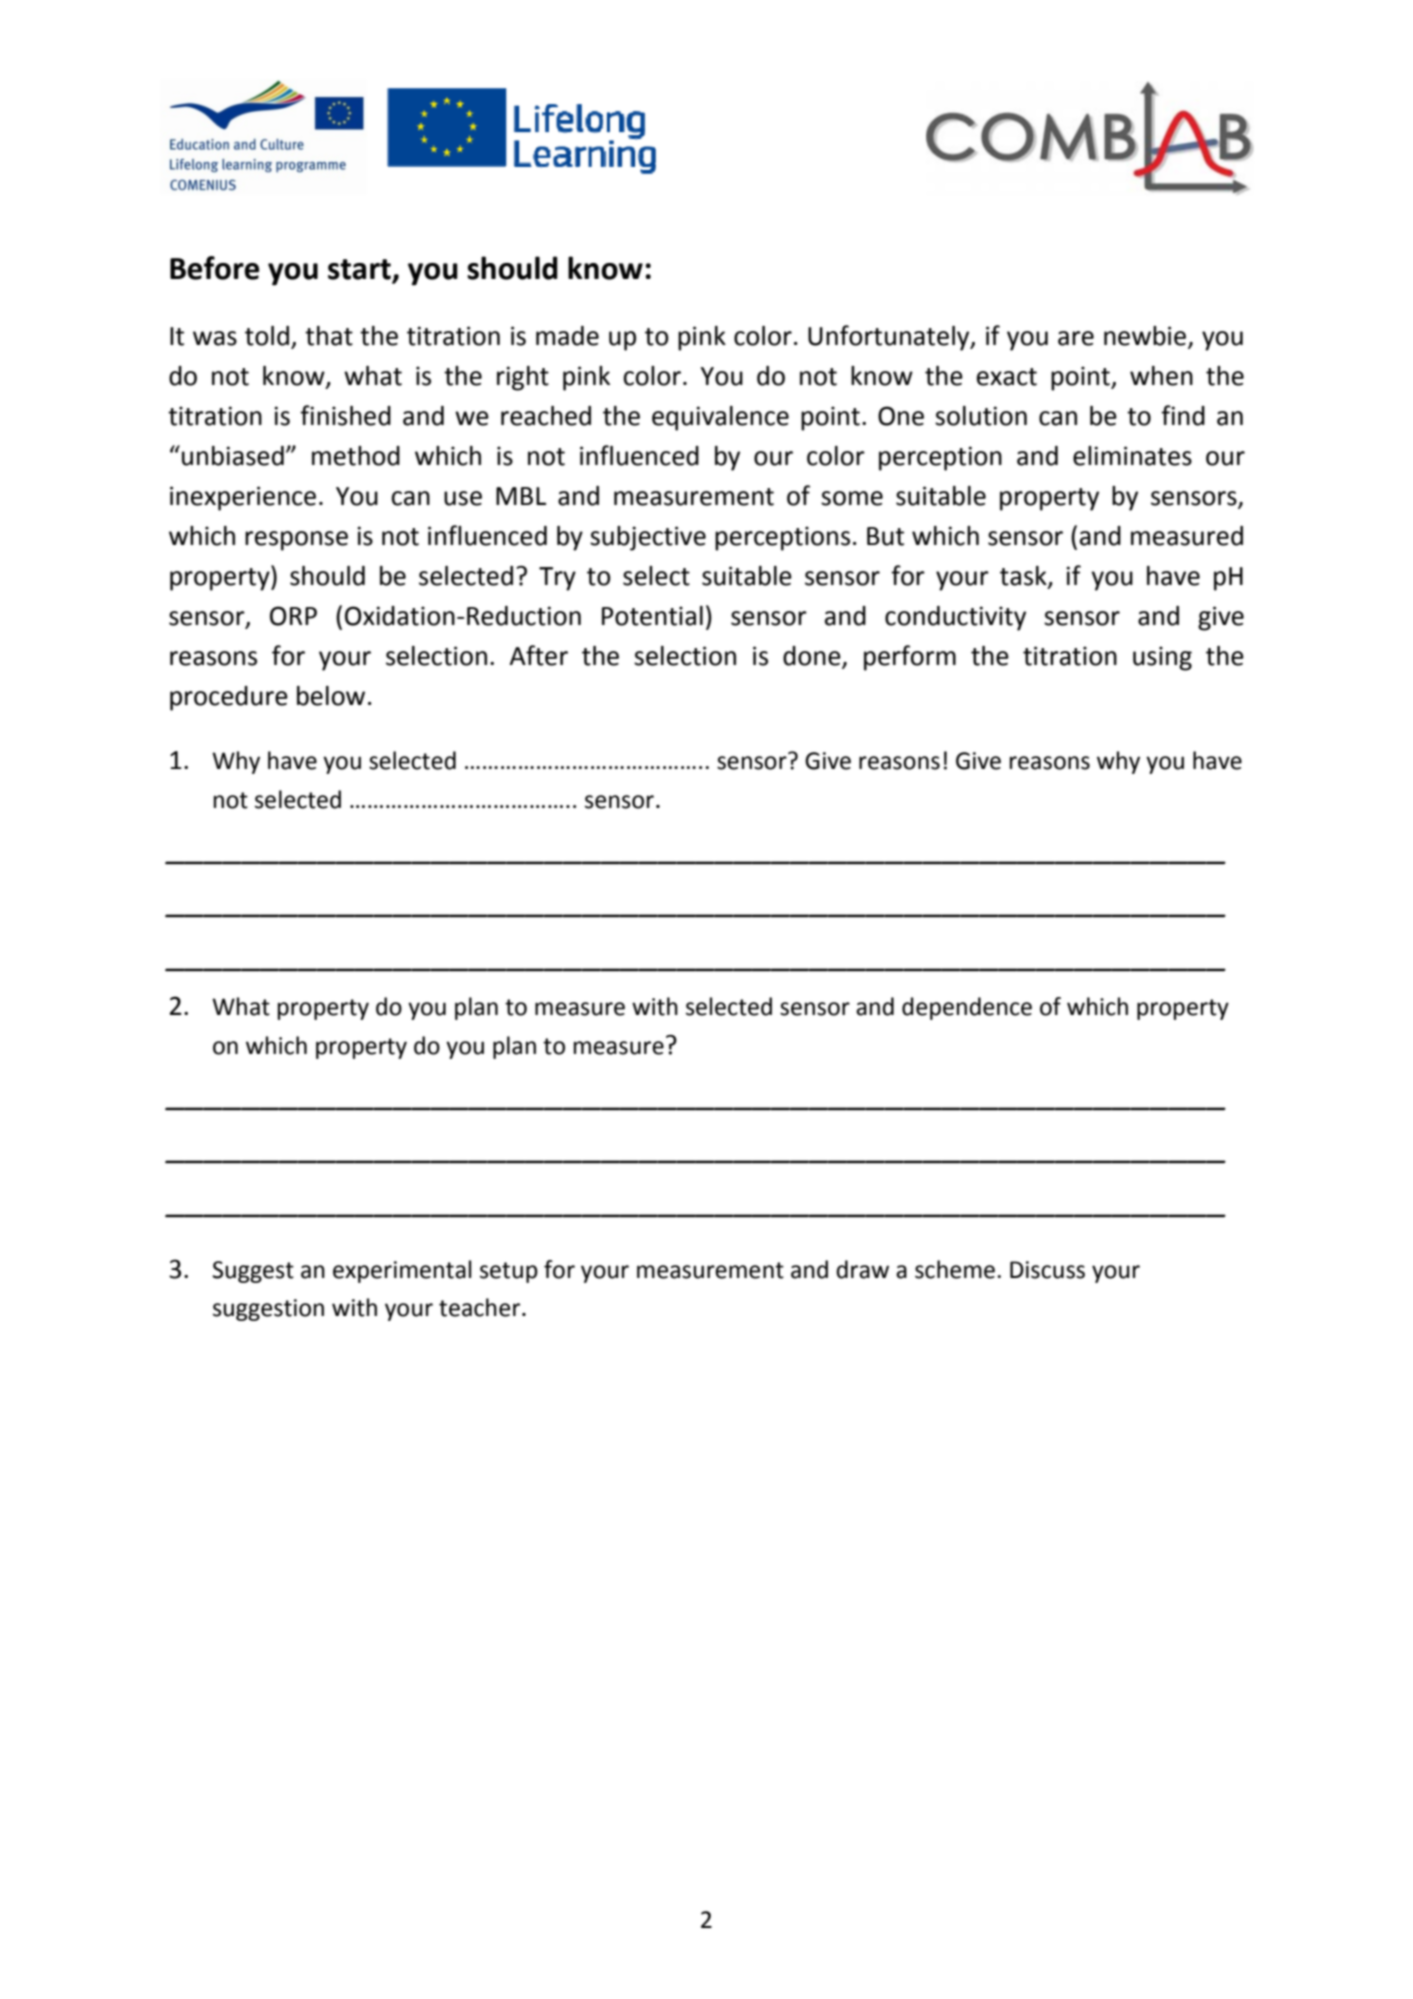 Image resolution: width=1413 pixels, height=1999 pixels. What do you see at coordinates (862, 1269) in the screenshot?
I see `draw` at bounding box center [862, 1269].
